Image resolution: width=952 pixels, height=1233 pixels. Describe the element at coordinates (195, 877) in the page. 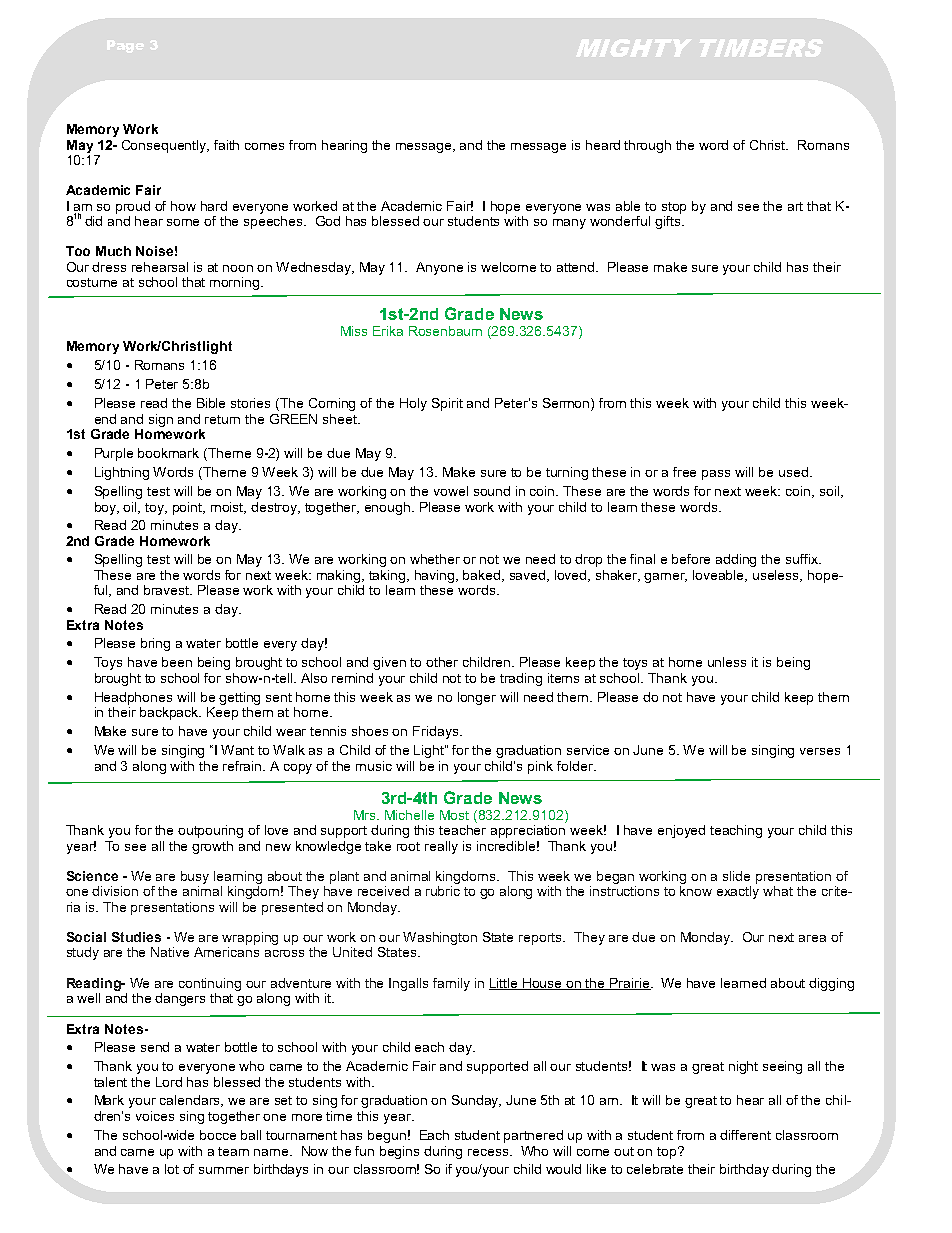

I see `busy` at that location.
